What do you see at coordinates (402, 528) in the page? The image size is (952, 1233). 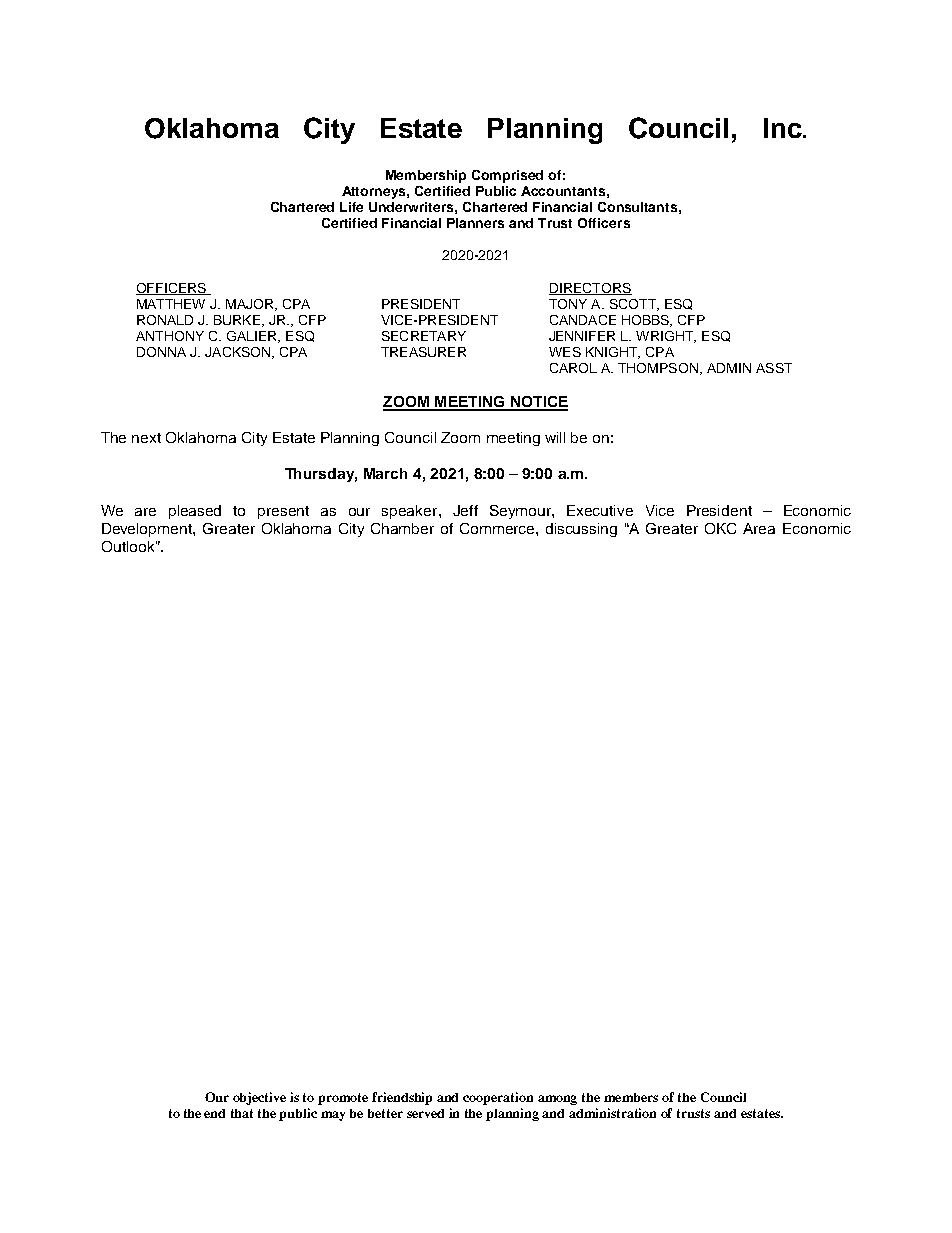 I see `Chamber` at bounding box center [402, 528].
